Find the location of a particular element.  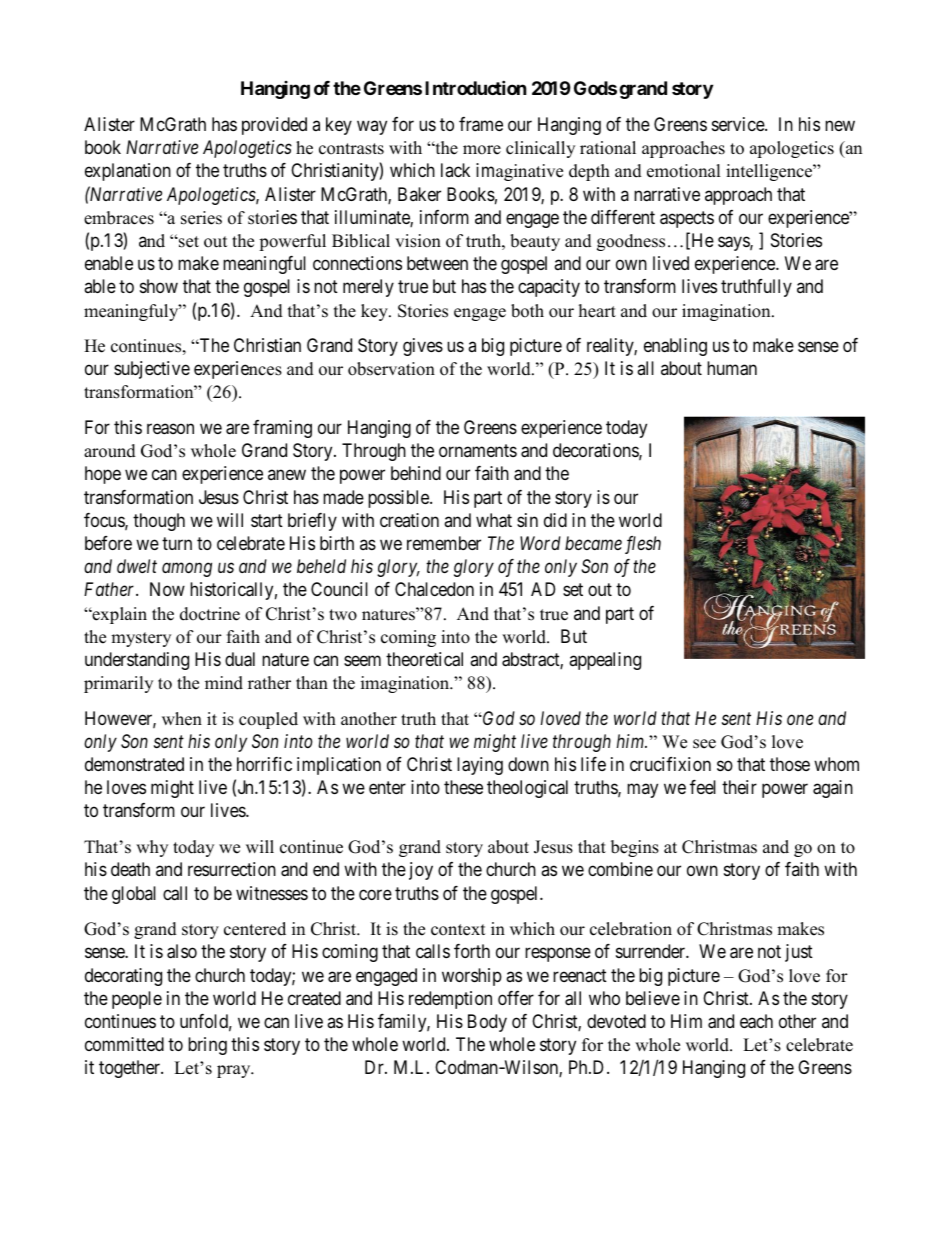

each is located at coordinates (756, 1021).
